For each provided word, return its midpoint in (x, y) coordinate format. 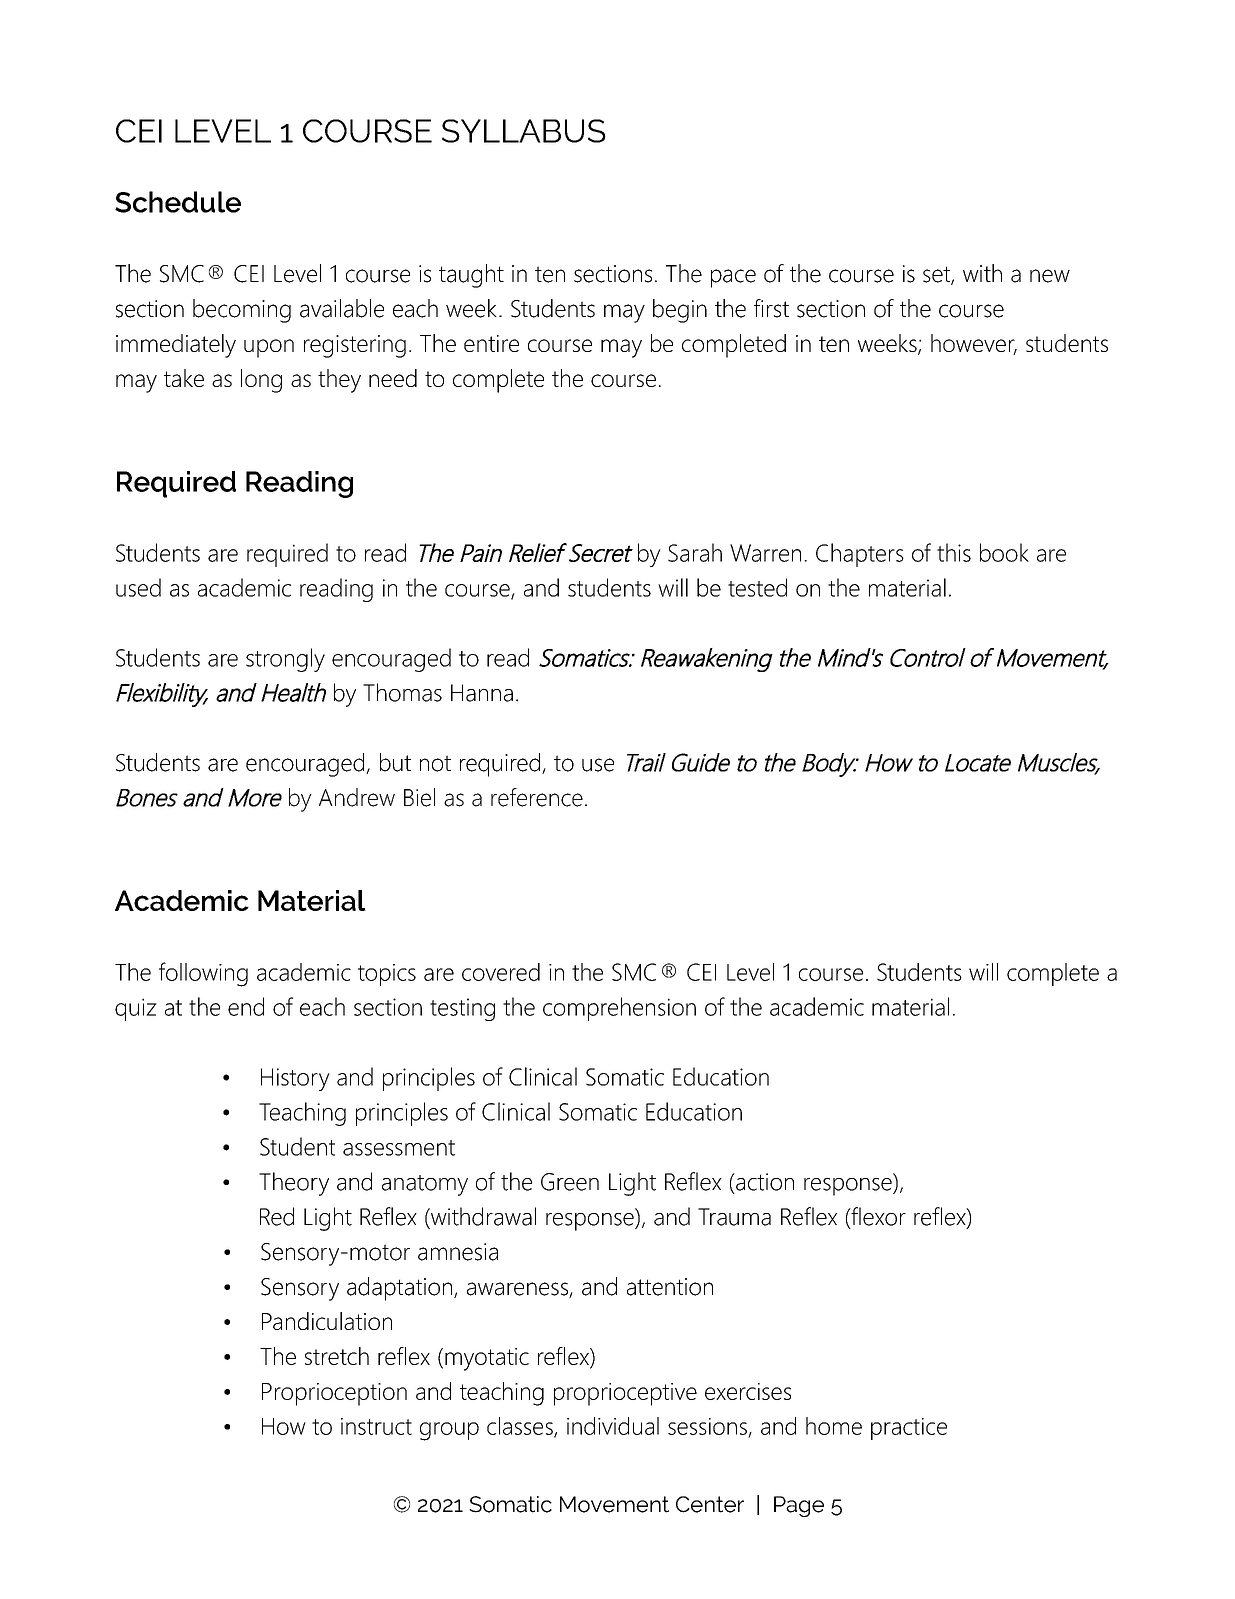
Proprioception (334, 1394)
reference (537, 797)
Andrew (357, 797)
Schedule (178, 202)
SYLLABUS (524, 131)
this (954, 552)
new (1050, 276)
